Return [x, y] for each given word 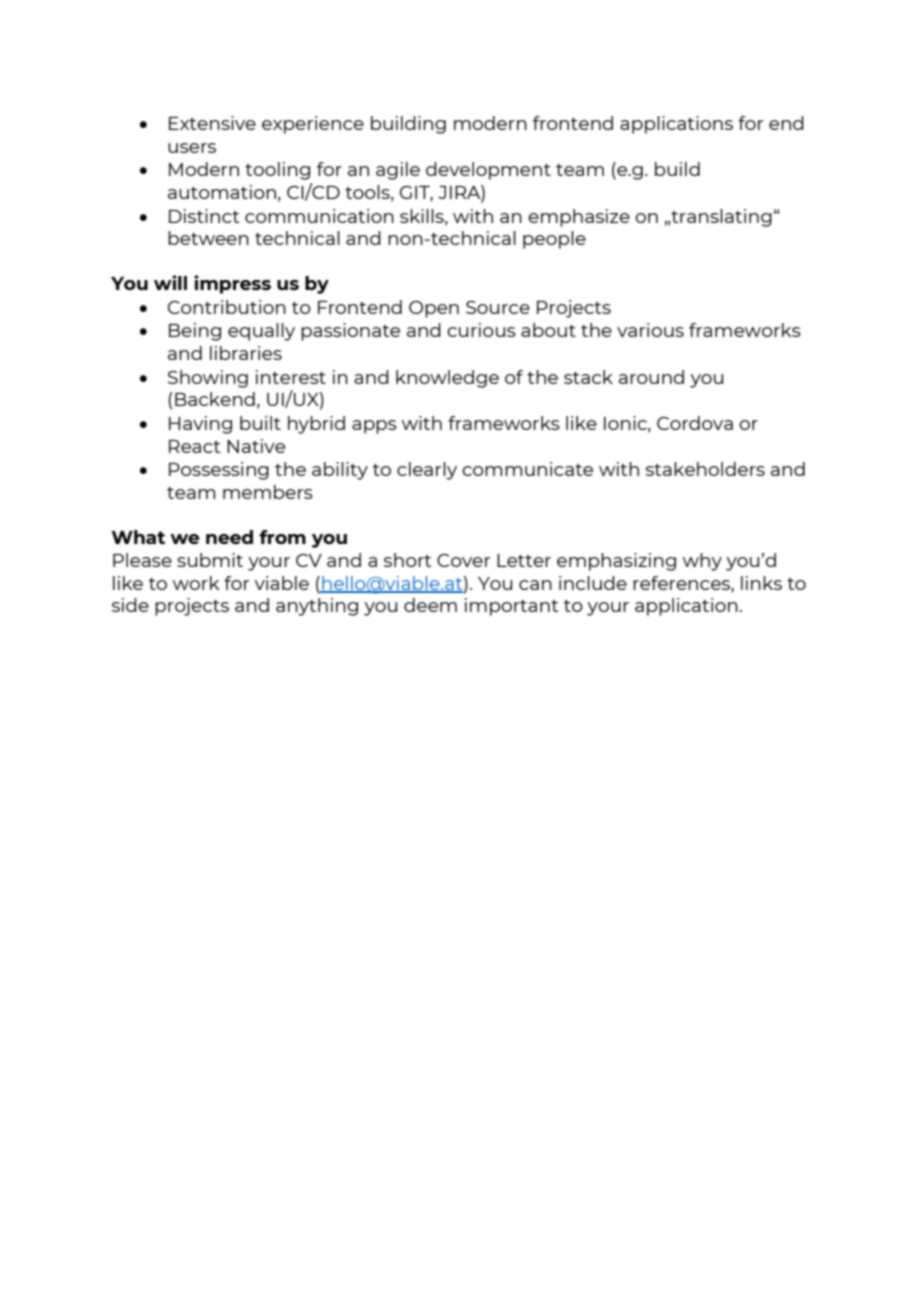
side [130, 605]
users [192, 148]
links [761, 583]
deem [430, 605]
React [194, 446]
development [488, 171]
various [650, 330]
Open [434, 309]
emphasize [579, 218]
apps [374, 427]
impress [232, 284]
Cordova [695, 423]
